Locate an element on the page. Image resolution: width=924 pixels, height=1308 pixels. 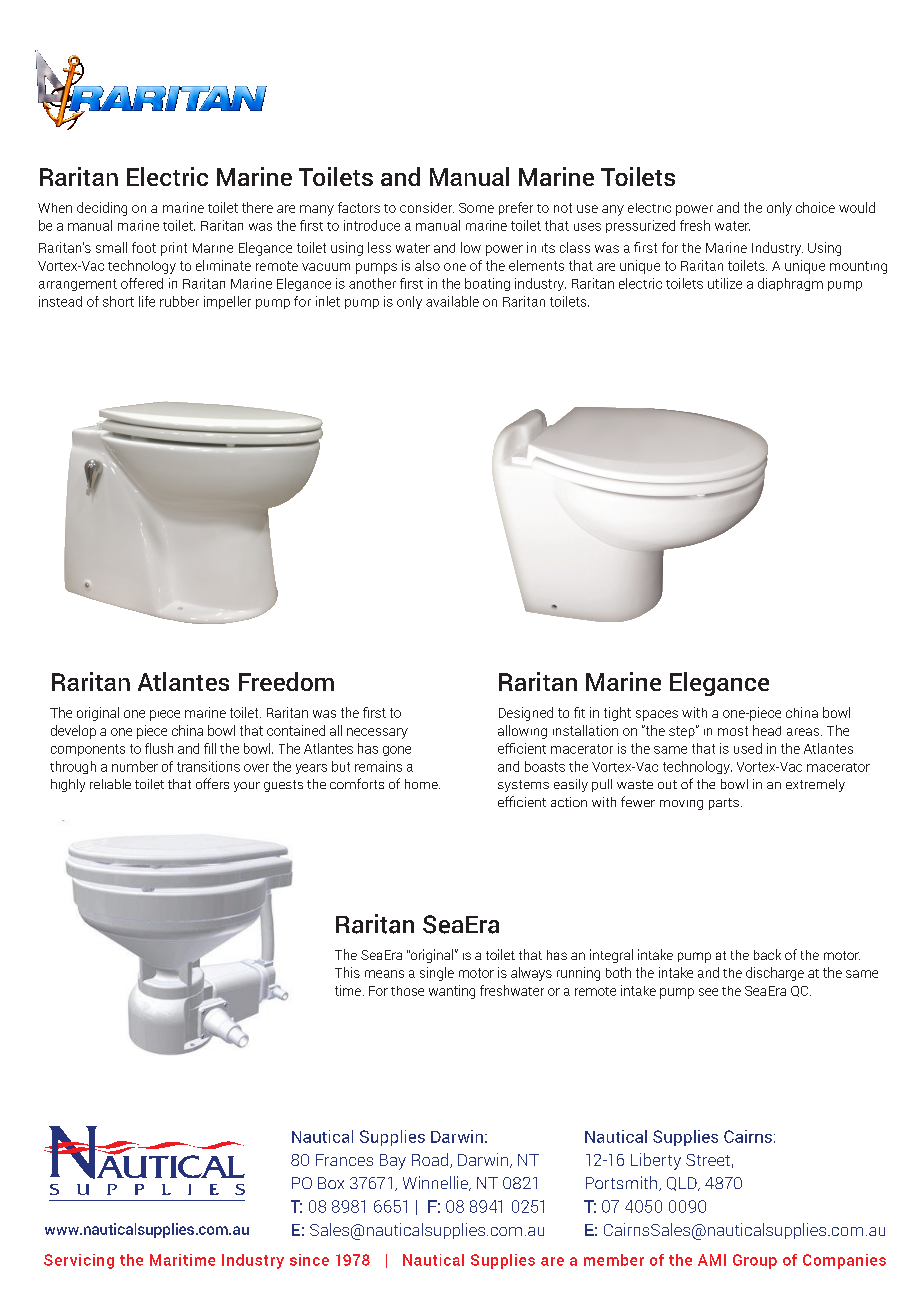
available is located at coordinates (452, 301).
